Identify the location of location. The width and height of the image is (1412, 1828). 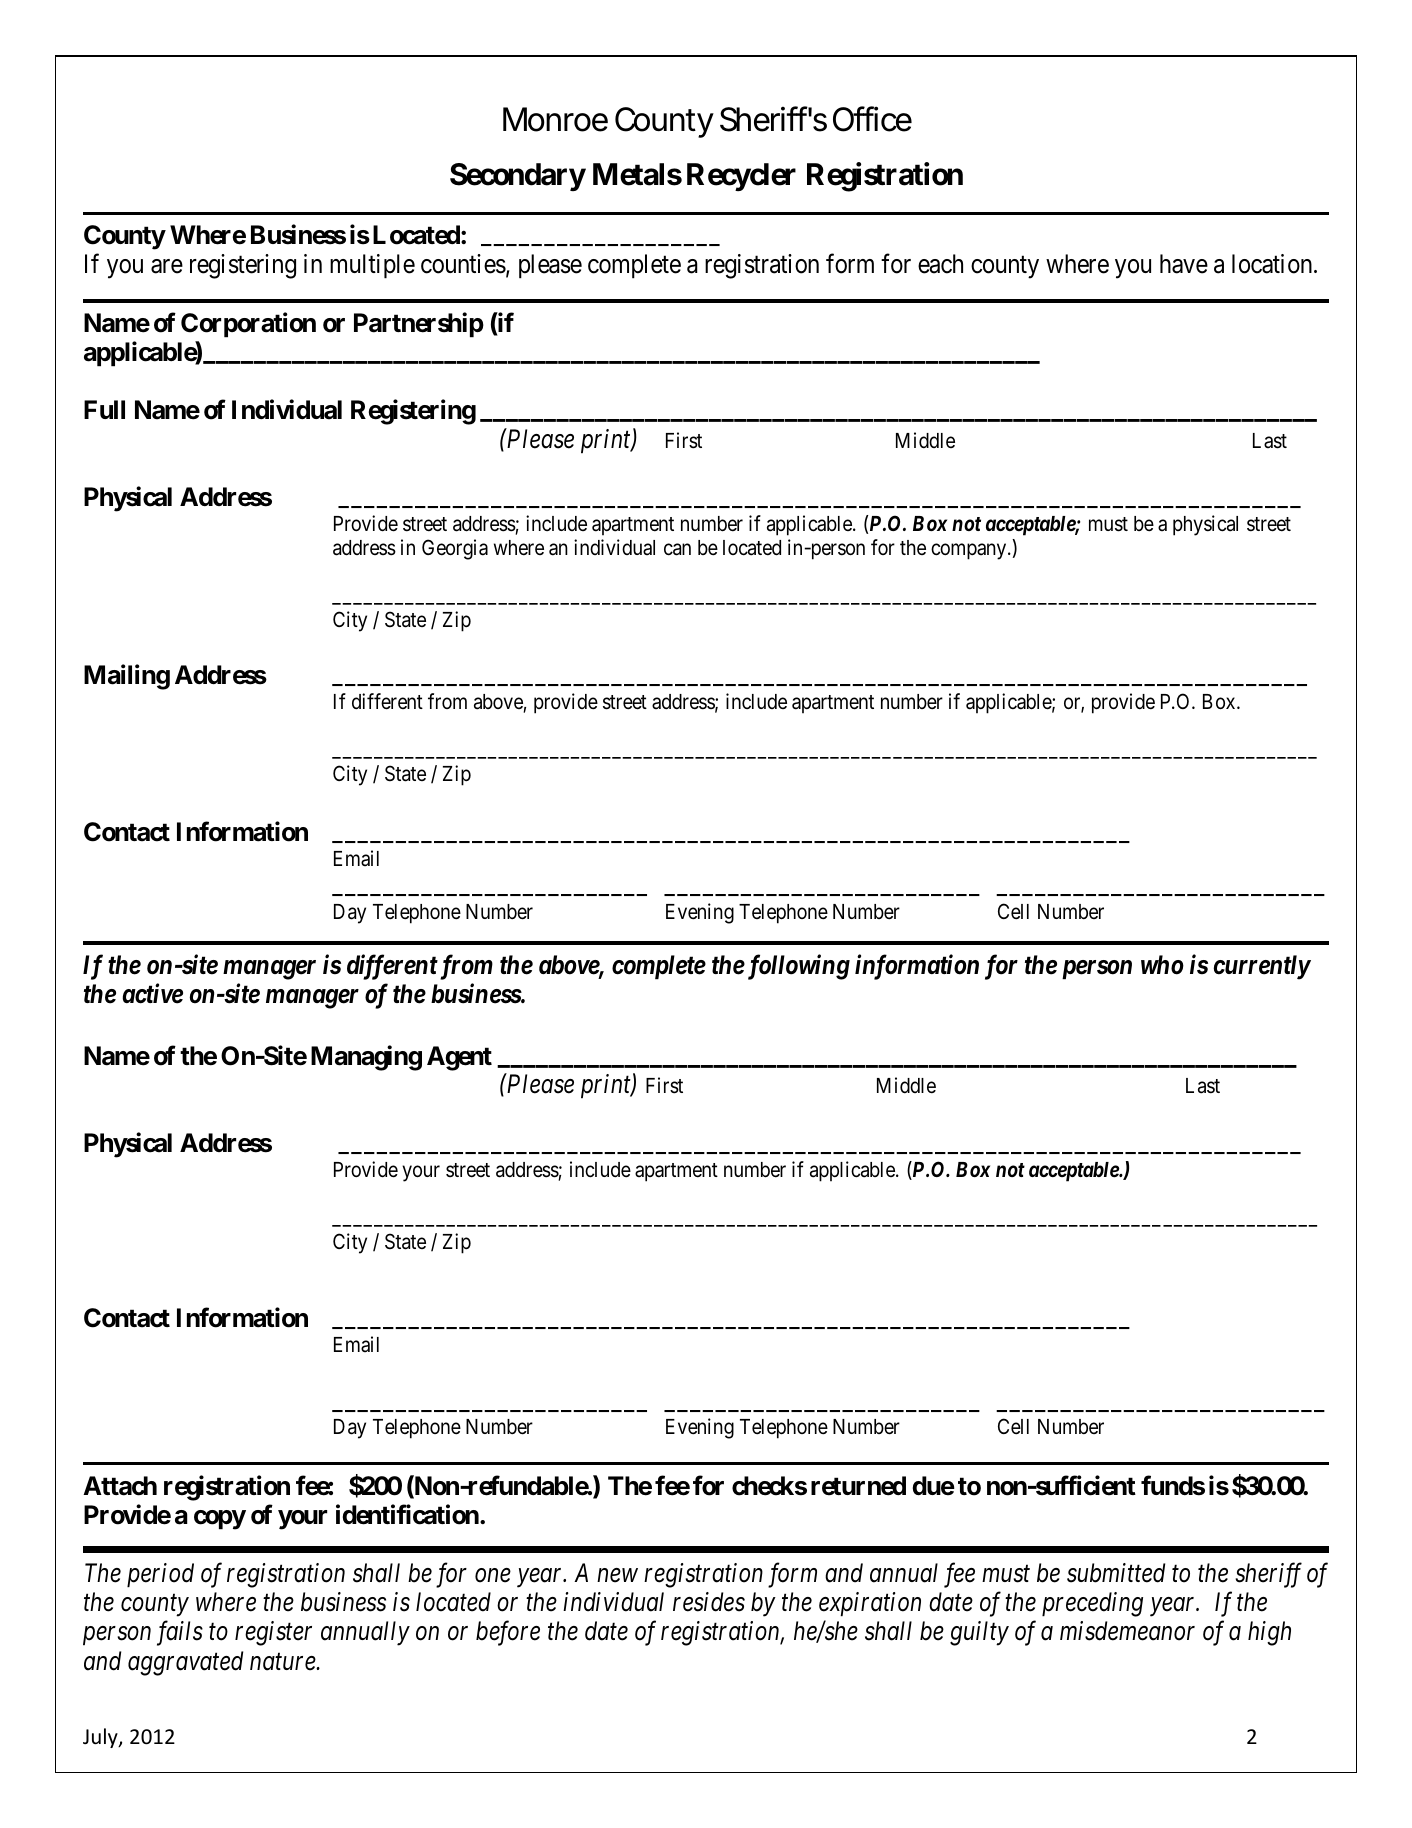
(1273, 264).
